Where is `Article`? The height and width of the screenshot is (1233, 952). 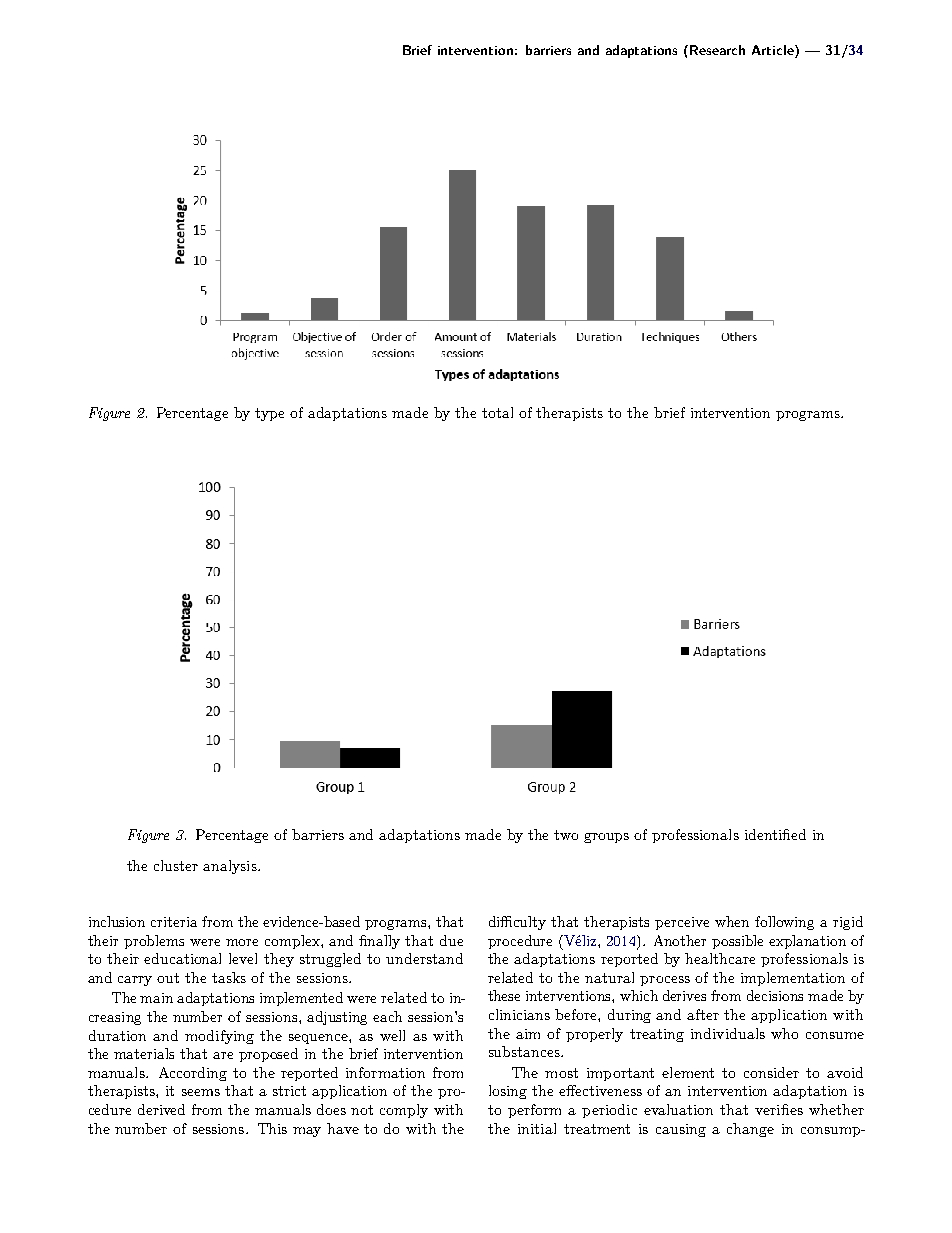 Article is located at coordinates (774, 51).
